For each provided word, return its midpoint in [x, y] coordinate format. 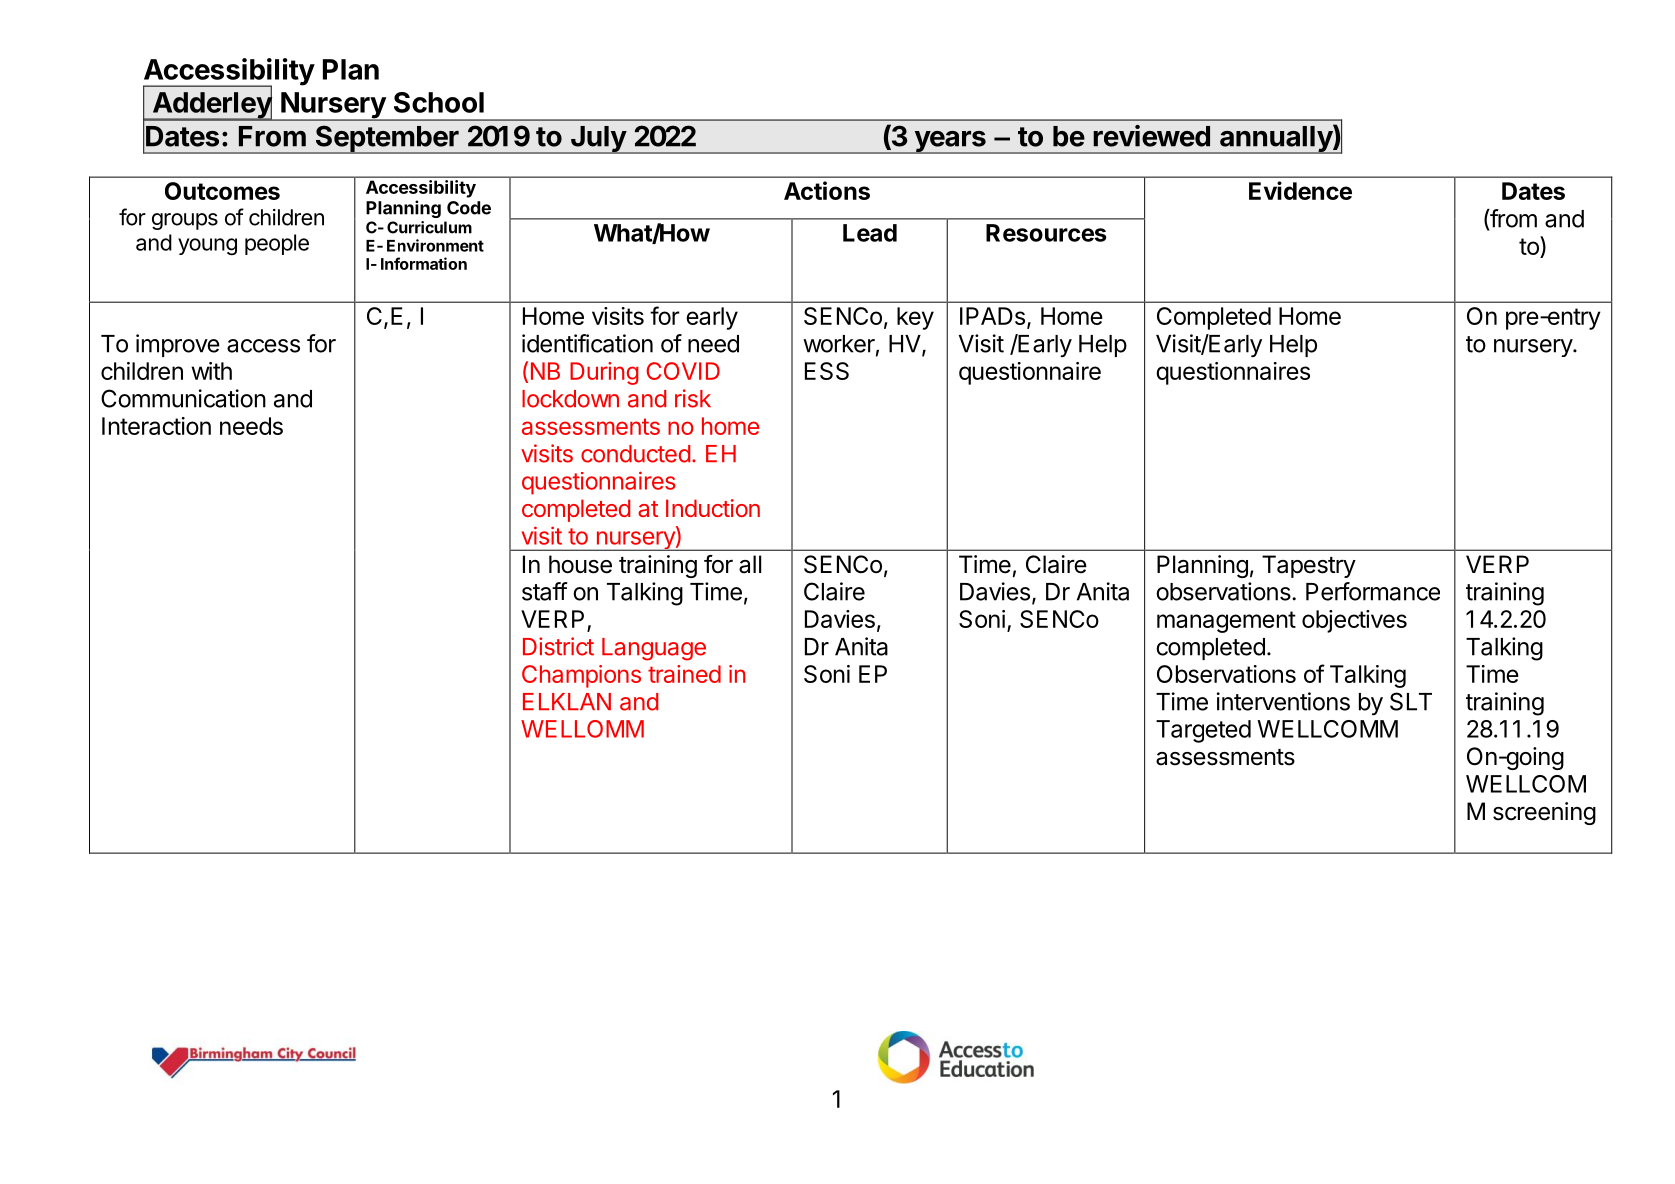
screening [1544, 813]
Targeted [1203, 731]
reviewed [1151, 136]
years [950, 142]
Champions [581, 676]
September [387, 139]
